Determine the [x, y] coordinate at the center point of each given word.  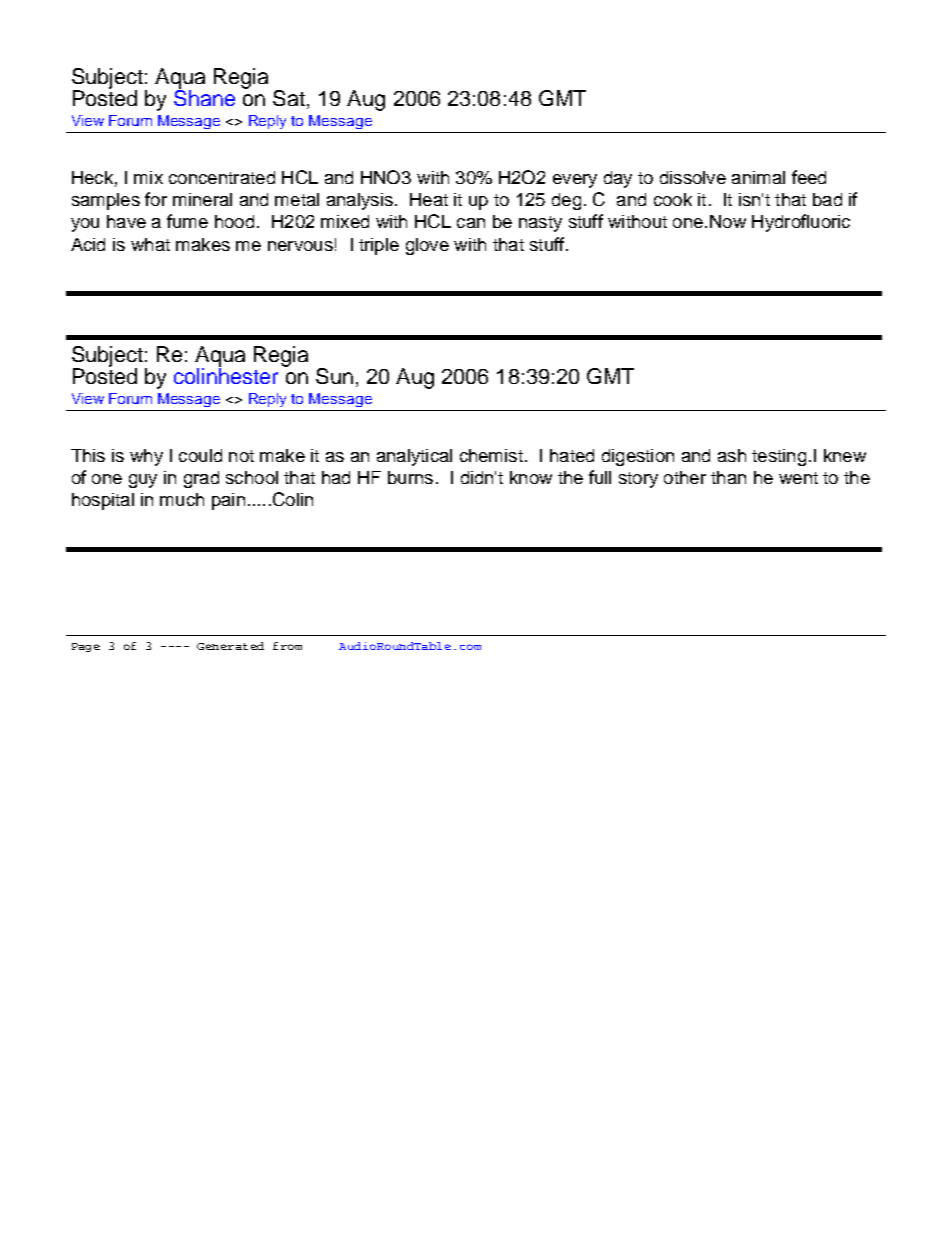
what [150, 244]
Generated [230, 646]
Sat [289, 98]
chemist [491, 455]
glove [427, 246]
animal [758, 177]
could [200, 455]
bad [827, 199]
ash [732, 455]
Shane [204, 96]
